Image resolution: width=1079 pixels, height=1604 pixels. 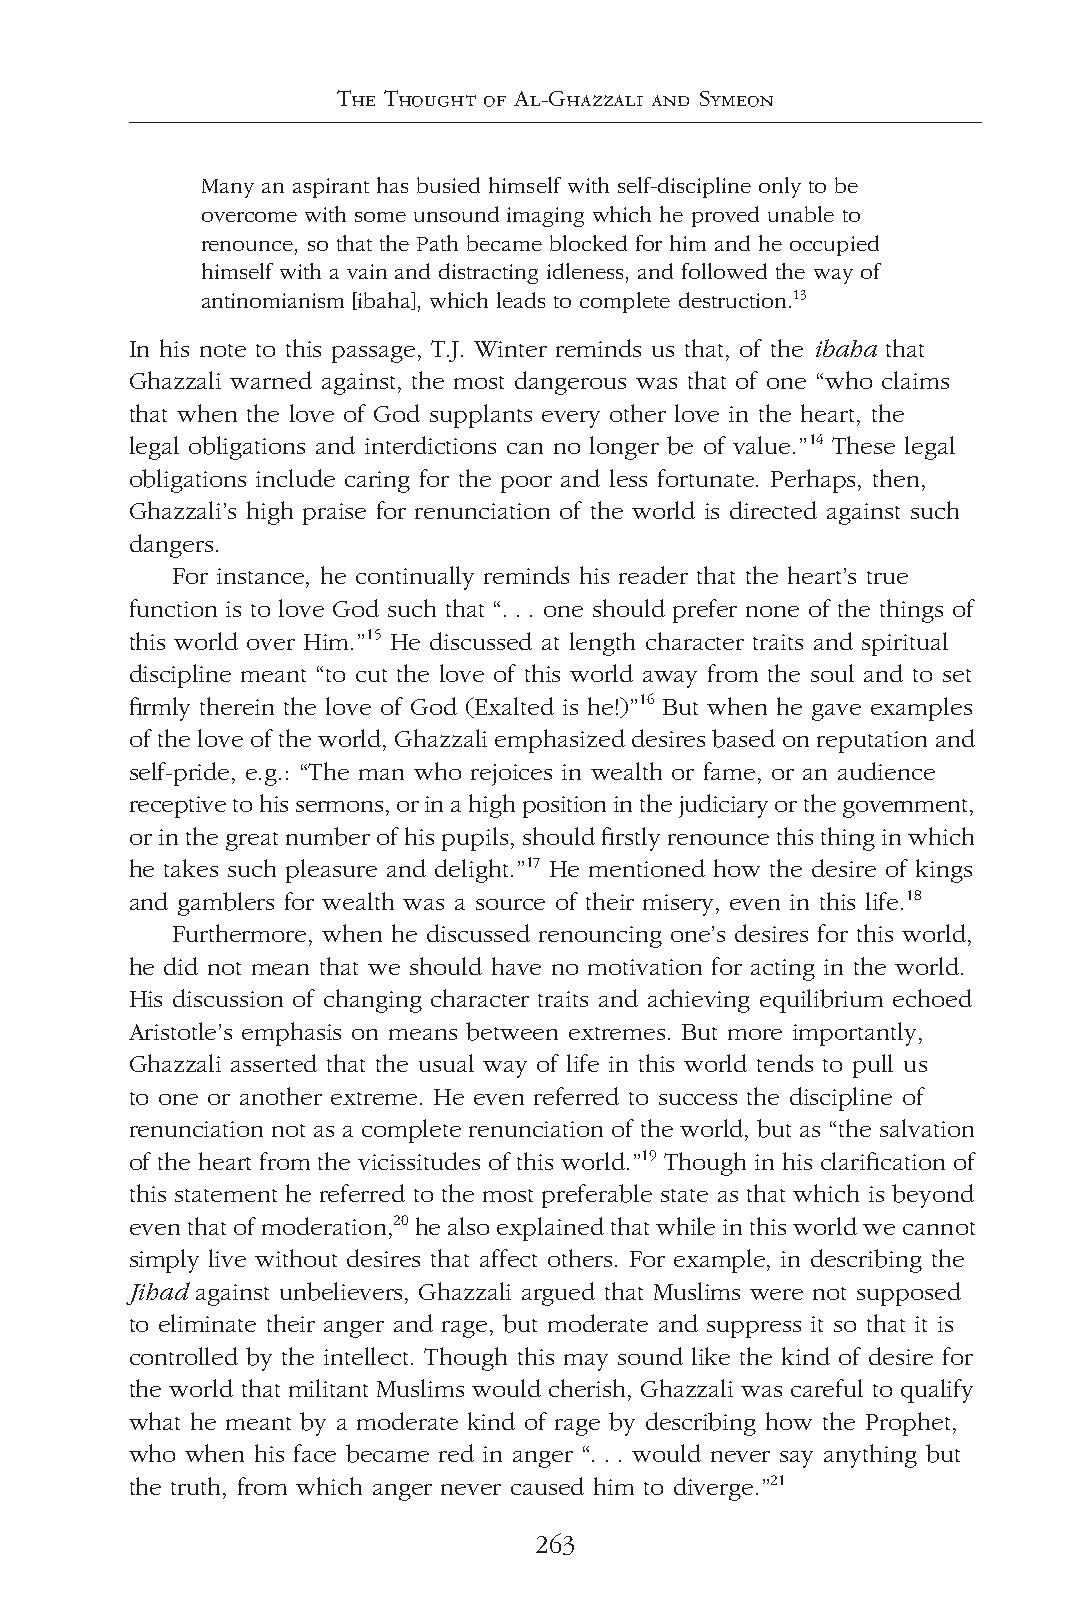 I want to click on occupied, so click(x=834, y=245).
